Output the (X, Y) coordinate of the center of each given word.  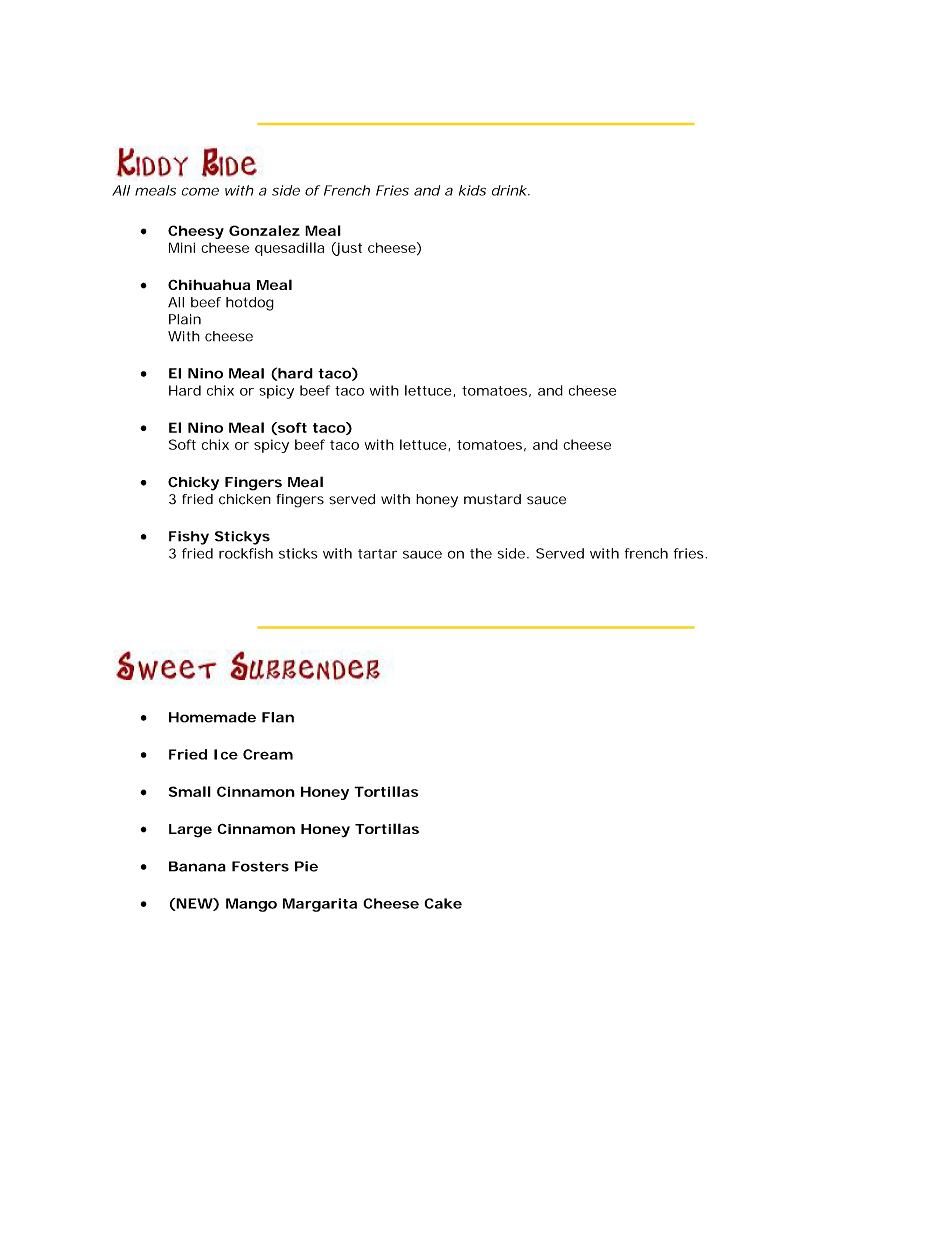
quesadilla (289, 249)
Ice (226, 754)
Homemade (212, 717)
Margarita (320, 905)
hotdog (250, 304)
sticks (298, 553)
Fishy (189, 538)
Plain (185, 319)
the (481, 553)
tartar (377, 554)
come (200, 191)
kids (472, 190)
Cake (443, 903)
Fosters (260, 866)
